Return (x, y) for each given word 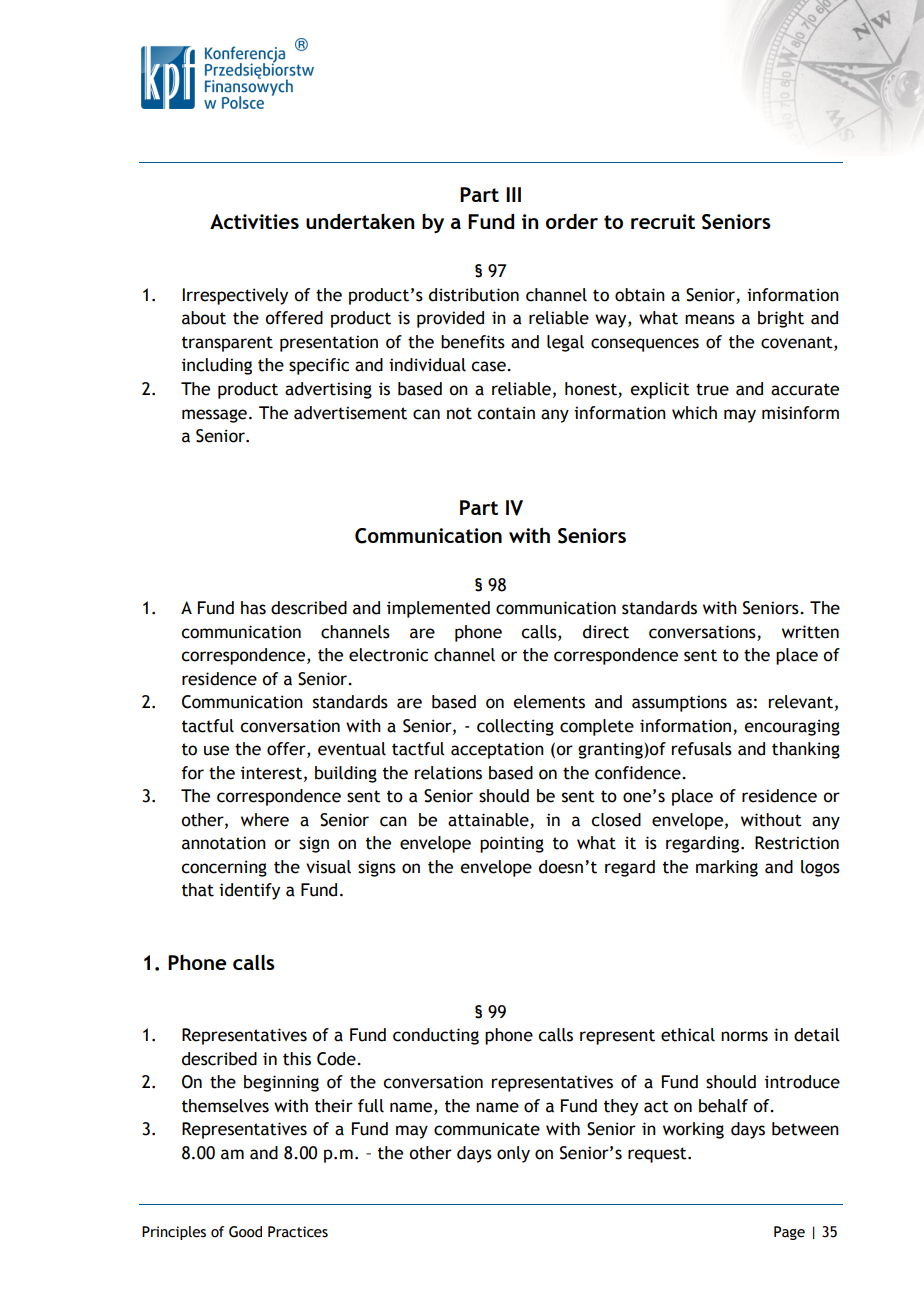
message (214, 416)
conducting (436, 1036)
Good (245, 1232)
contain (506, 413)
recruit (663, 221)
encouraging (792, 727)
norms (744, 1036)
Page (789, 1233)
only (513, 1154)
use (216, 750)
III (513, 194)
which (694, 413)
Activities (254, 221)
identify (249, 891)
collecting (515, 727)
